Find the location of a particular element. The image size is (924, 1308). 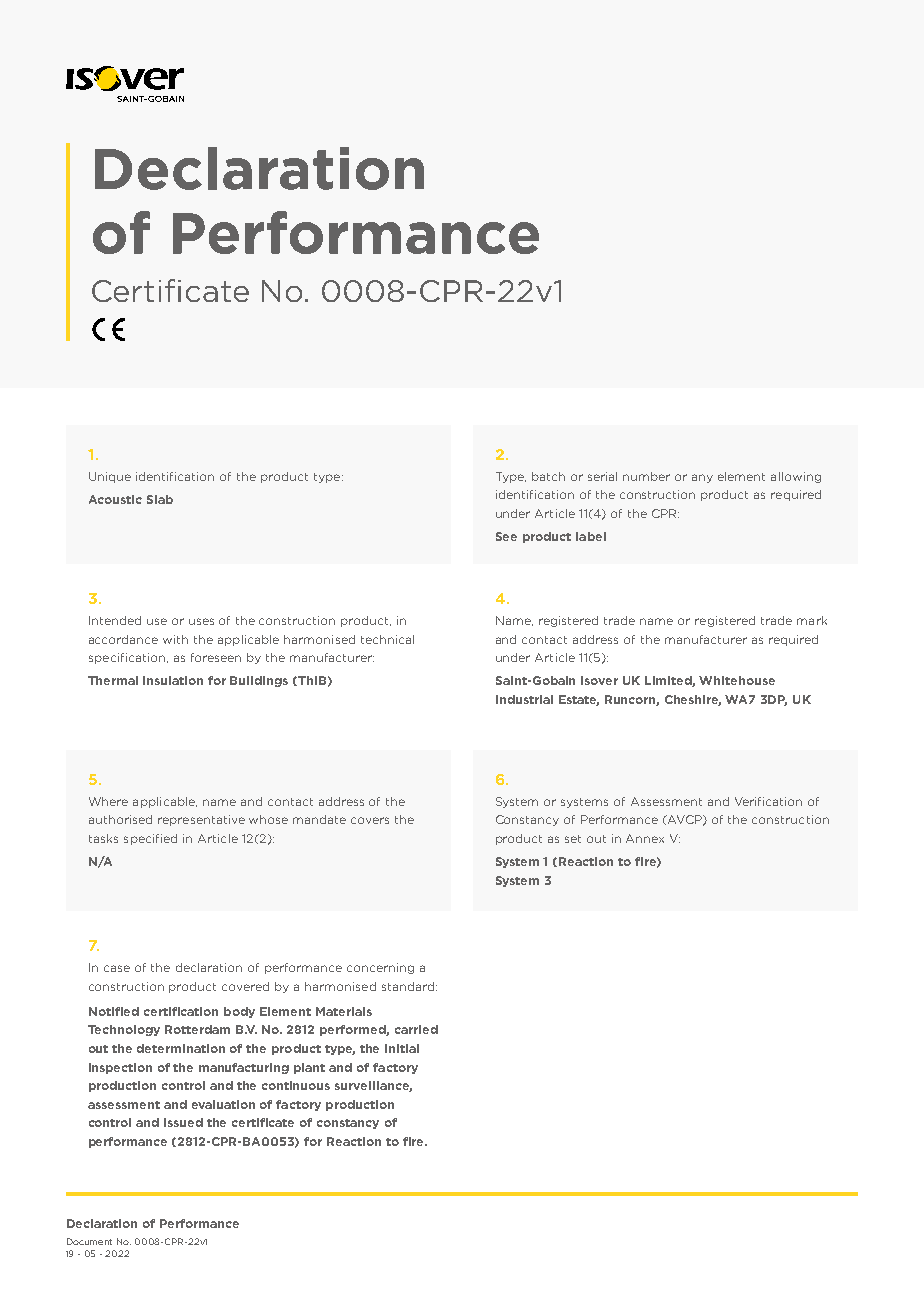

Document is located at coordinates (89, 1241).
